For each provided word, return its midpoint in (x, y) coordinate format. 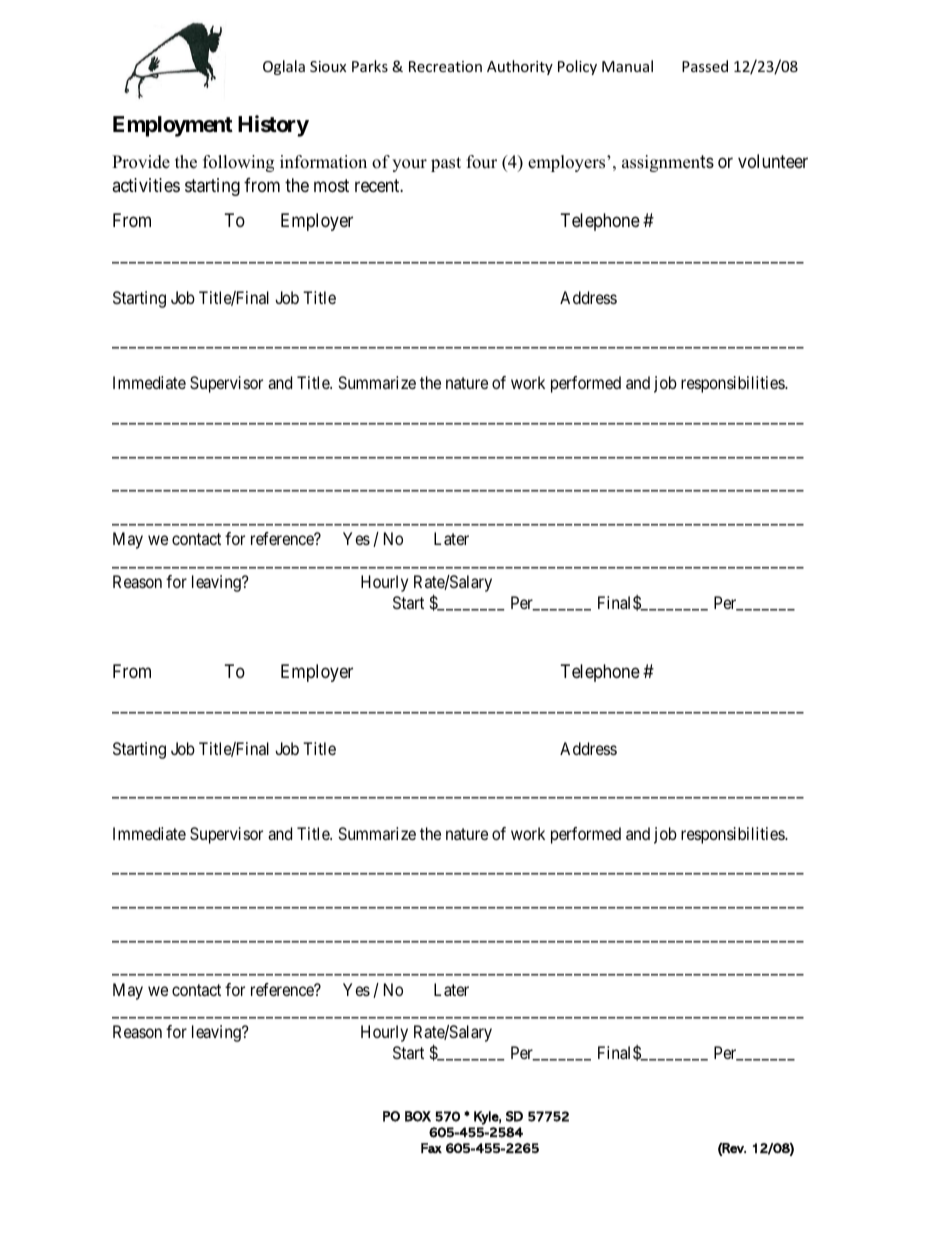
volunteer (773, 161)
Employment (173, 126)
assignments (668, 163)
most (331, 185)
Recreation (445, 66)
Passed (705, 66)
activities (146, 185)
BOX (418, 1116)
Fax (431, 1148)
